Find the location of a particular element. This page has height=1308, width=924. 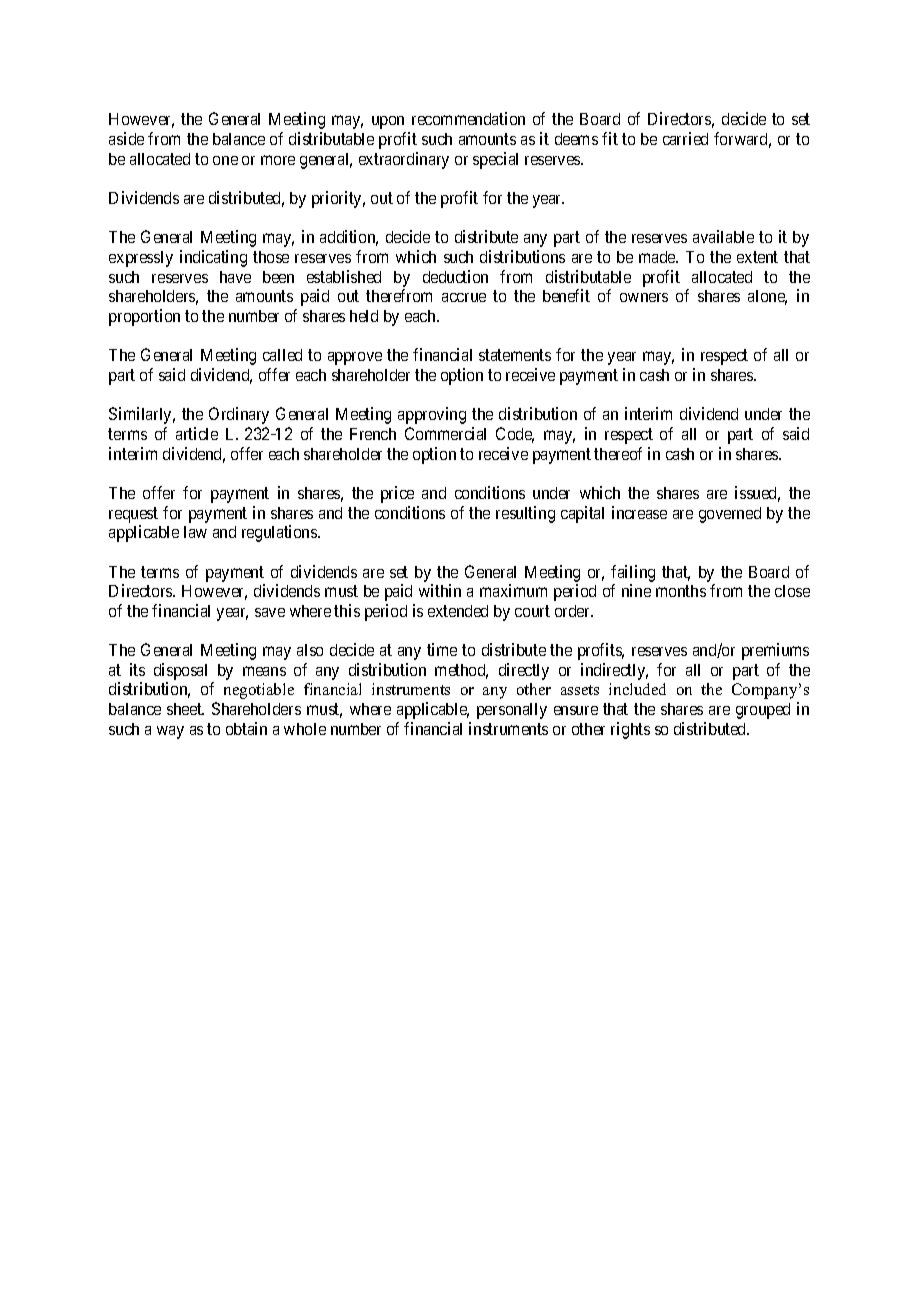

Commercial is located at coordinates (445, 433).
